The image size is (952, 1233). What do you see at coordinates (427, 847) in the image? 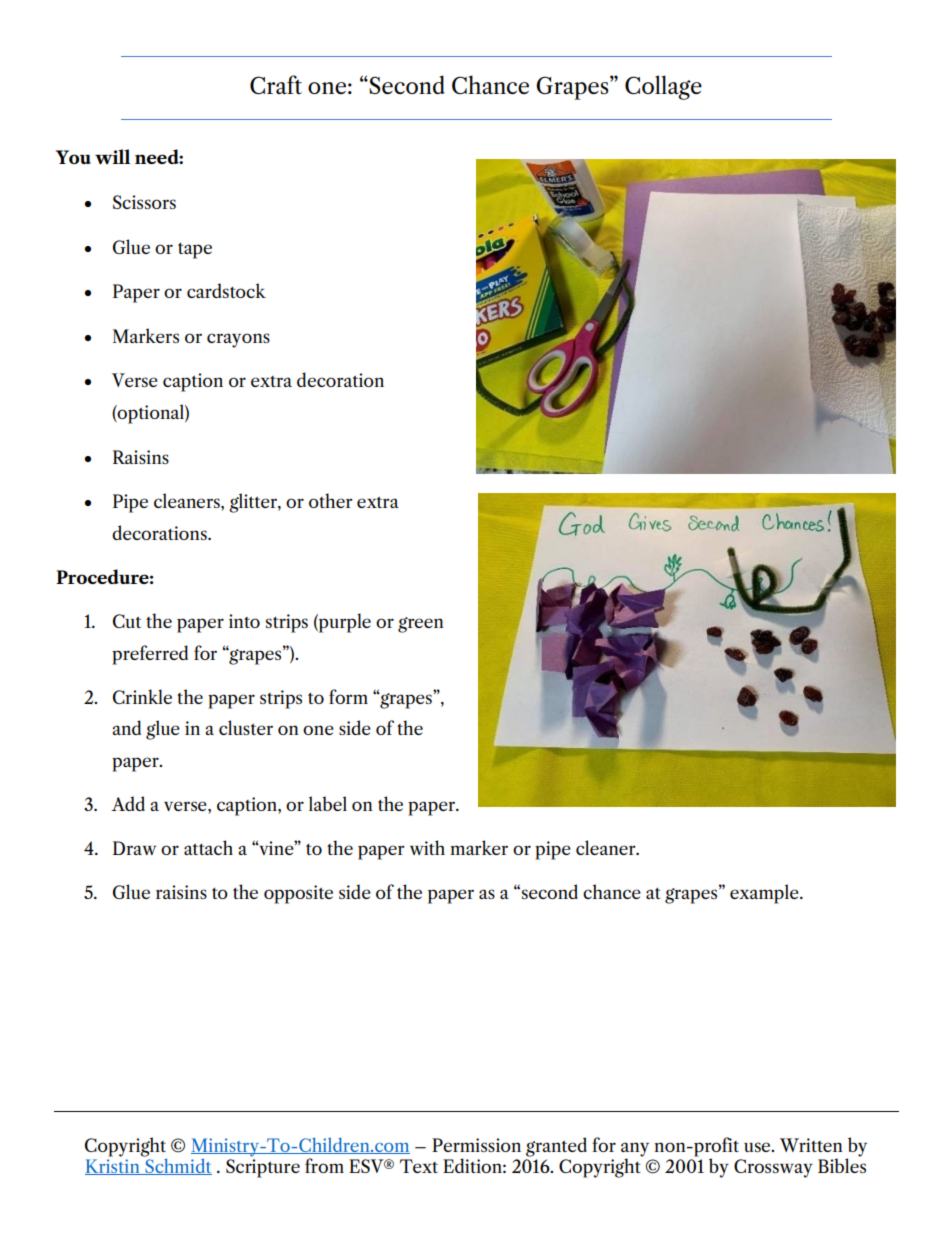
I see `with` at bounding box center [427, 847].
